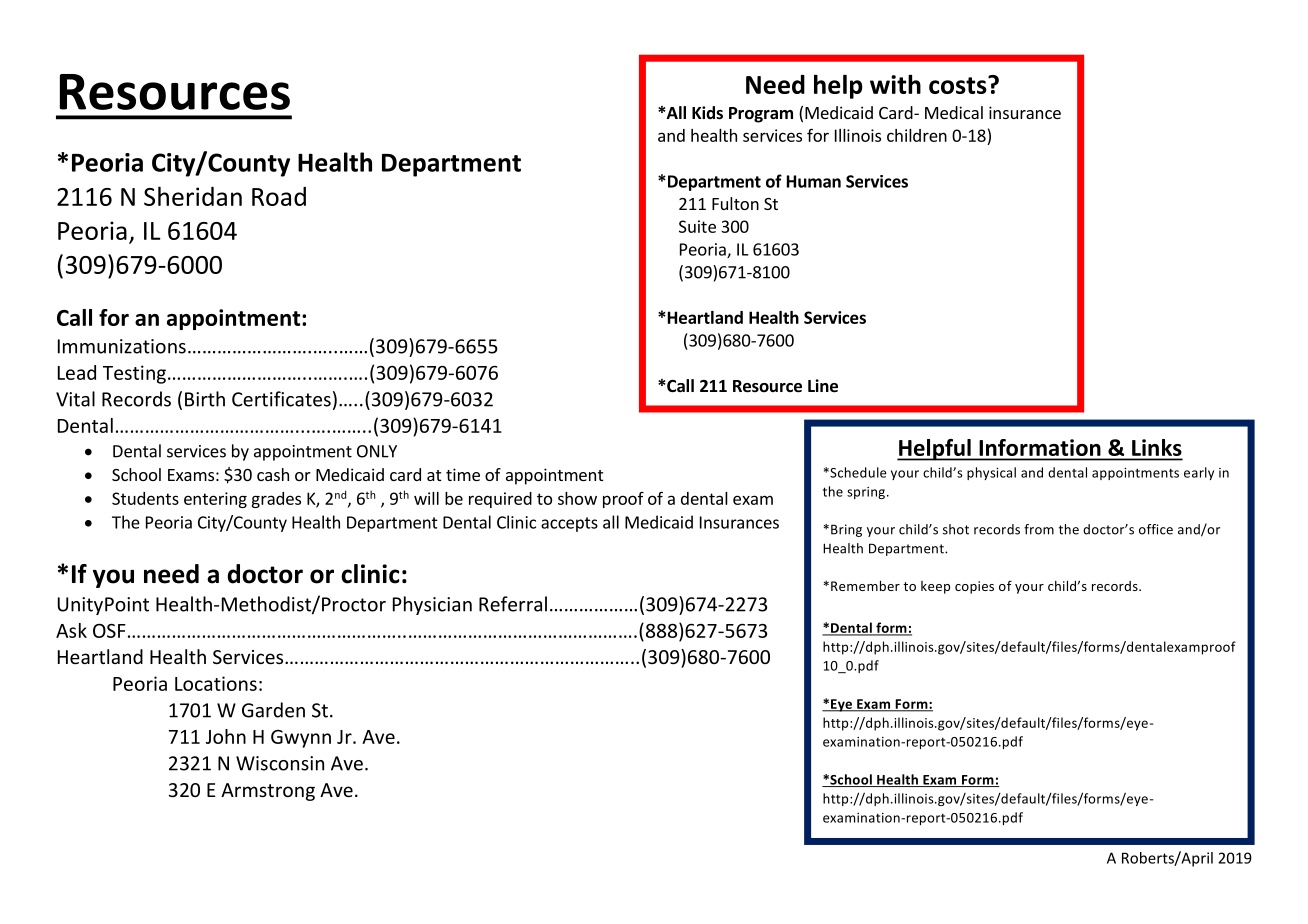  Describe the element at coordinates (301, 739) in the screenshot. I see `Gwynn` at that location.
